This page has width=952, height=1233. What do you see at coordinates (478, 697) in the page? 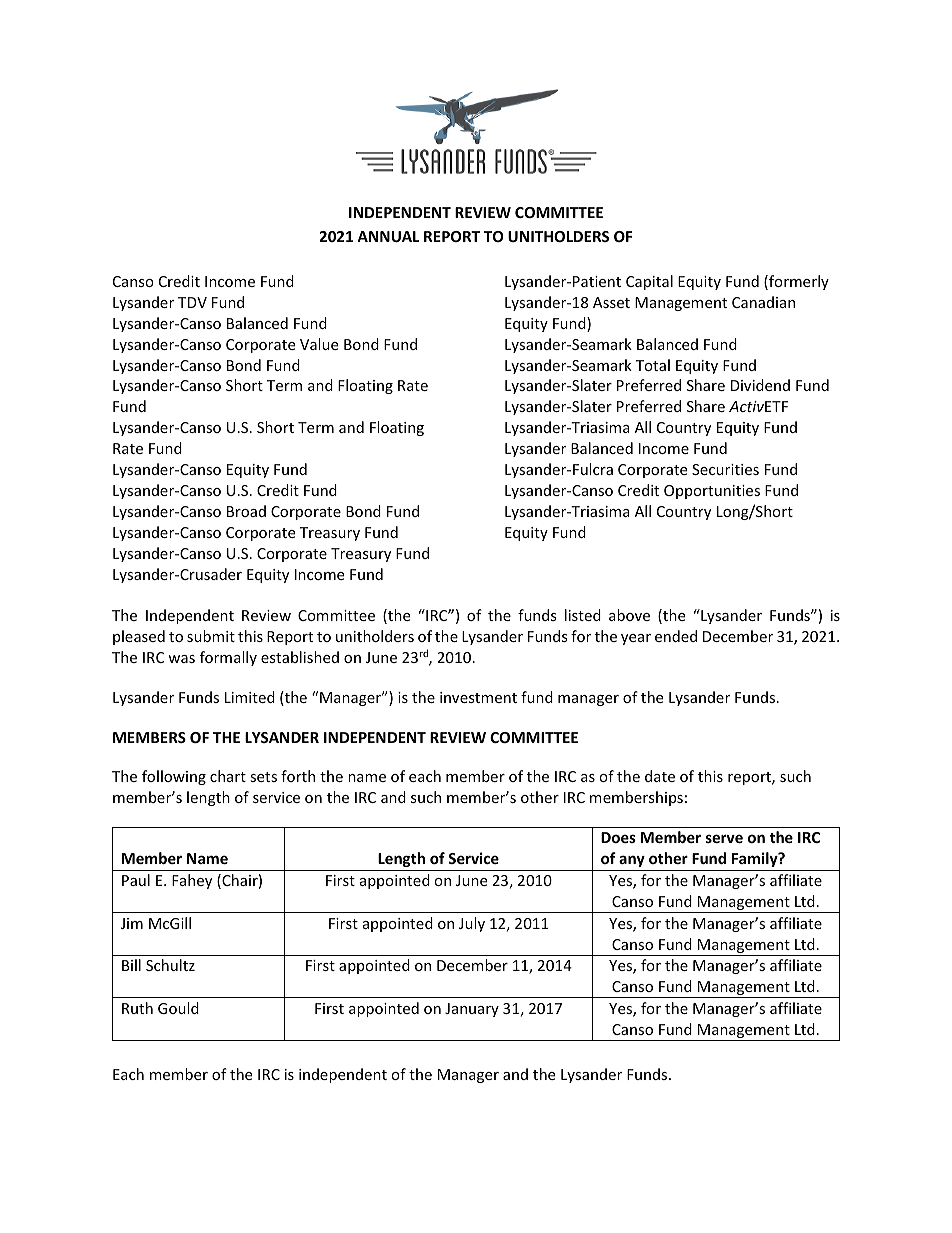
I see `investment` at bounding box center [478, 697].
